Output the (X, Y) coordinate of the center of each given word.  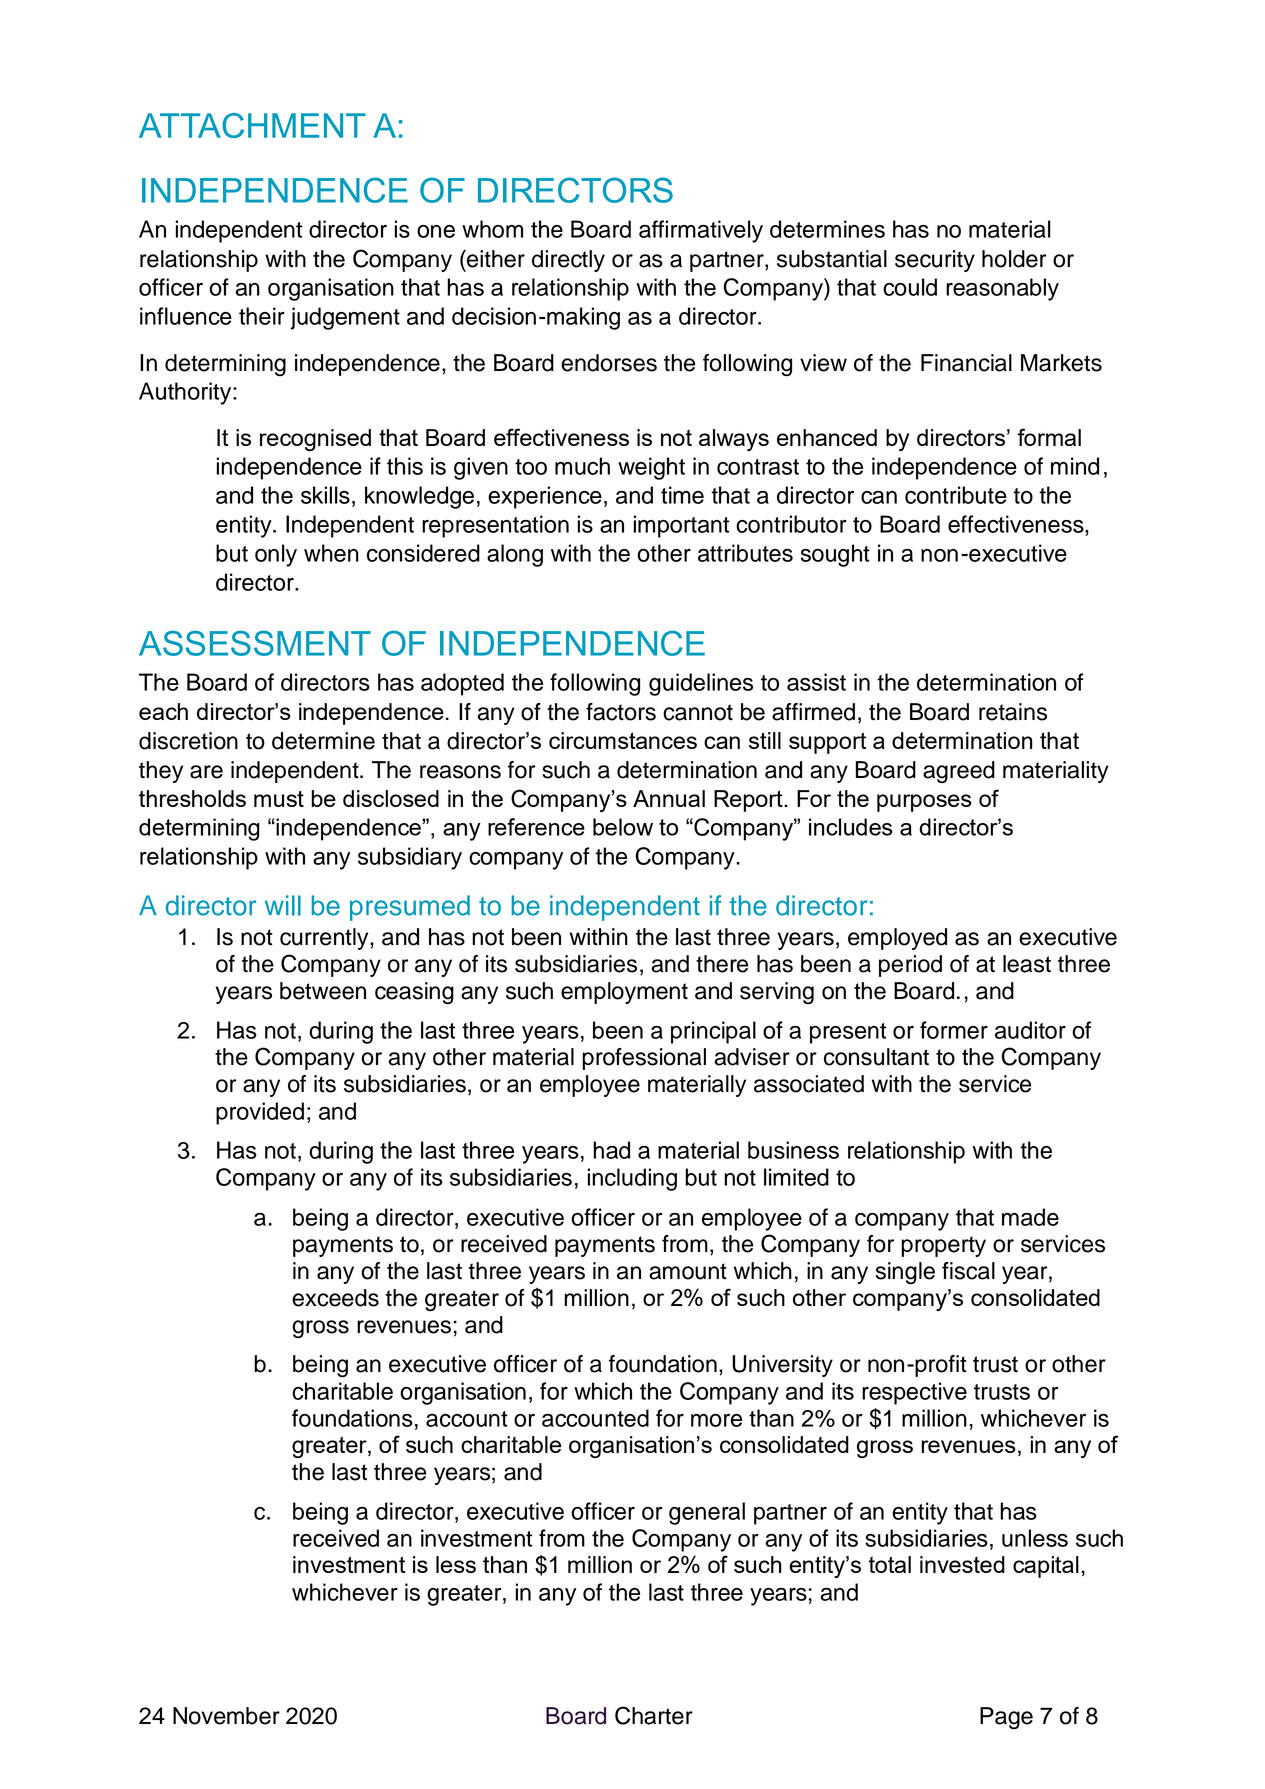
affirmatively (701, 231)
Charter (654, 1715)
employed (897, 939)
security (935, 261)
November (226, 1716)
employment (624, 993)
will (283, 905)
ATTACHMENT (252, 125)
